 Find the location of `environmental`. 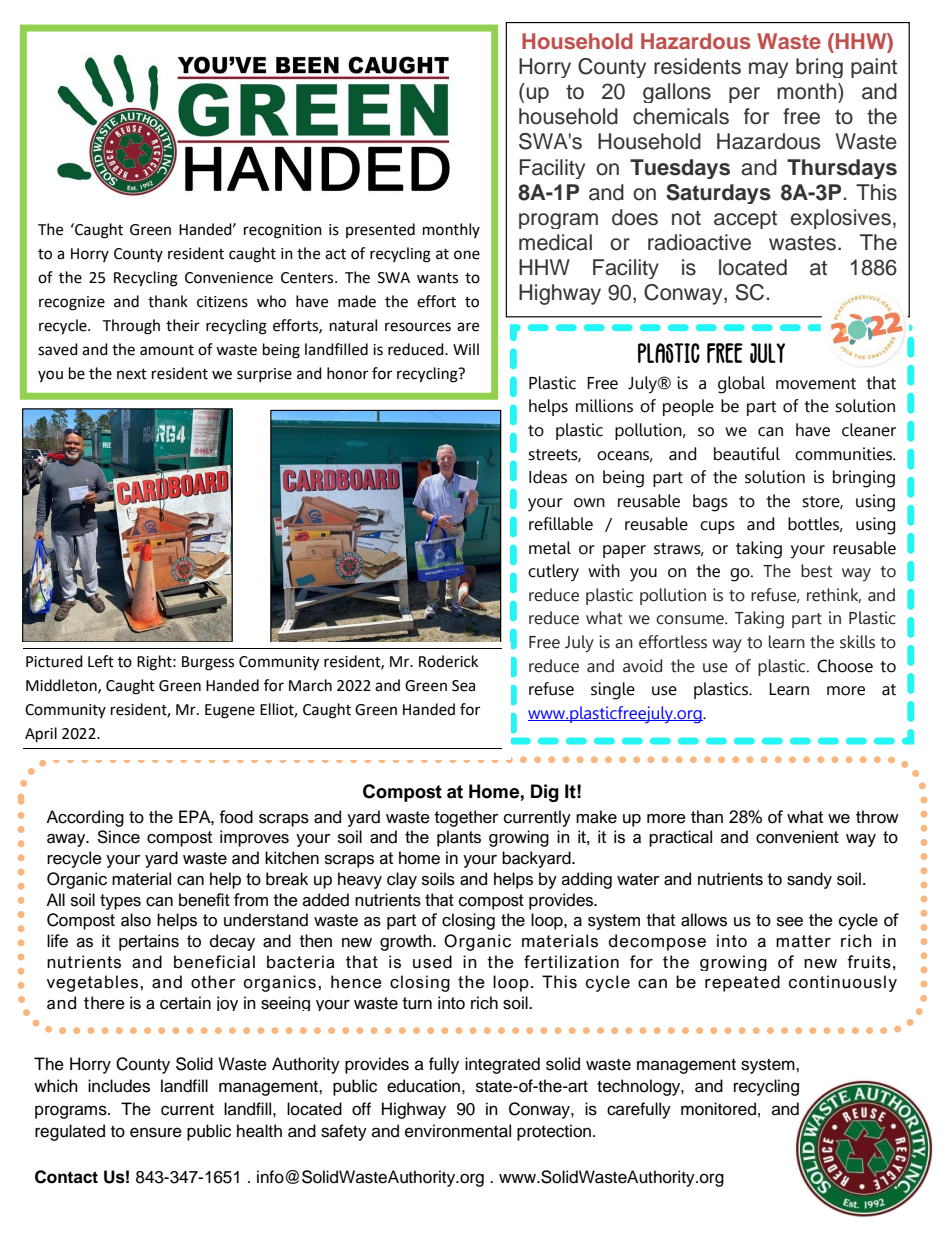

environmental is located at coordinates (458, 1131).
